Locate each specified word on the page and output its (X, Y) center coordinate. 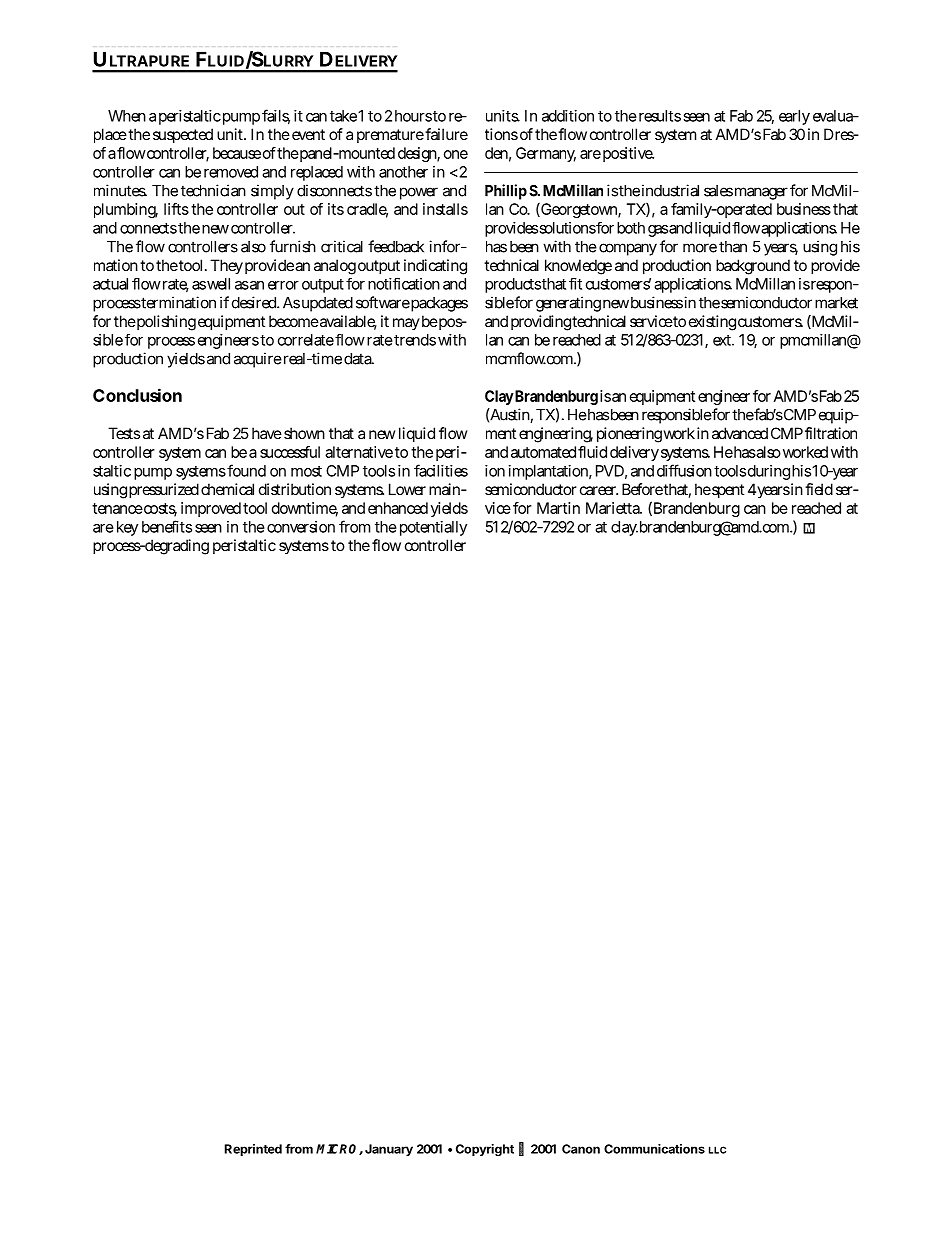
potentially (433, 528)
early (794, 117)
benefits (167, 526)
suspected (183, 135)
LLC (717, 1150)
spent (728, 491)
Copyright (485, 1150)
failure (446, 134)
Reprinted (253, 1150)
